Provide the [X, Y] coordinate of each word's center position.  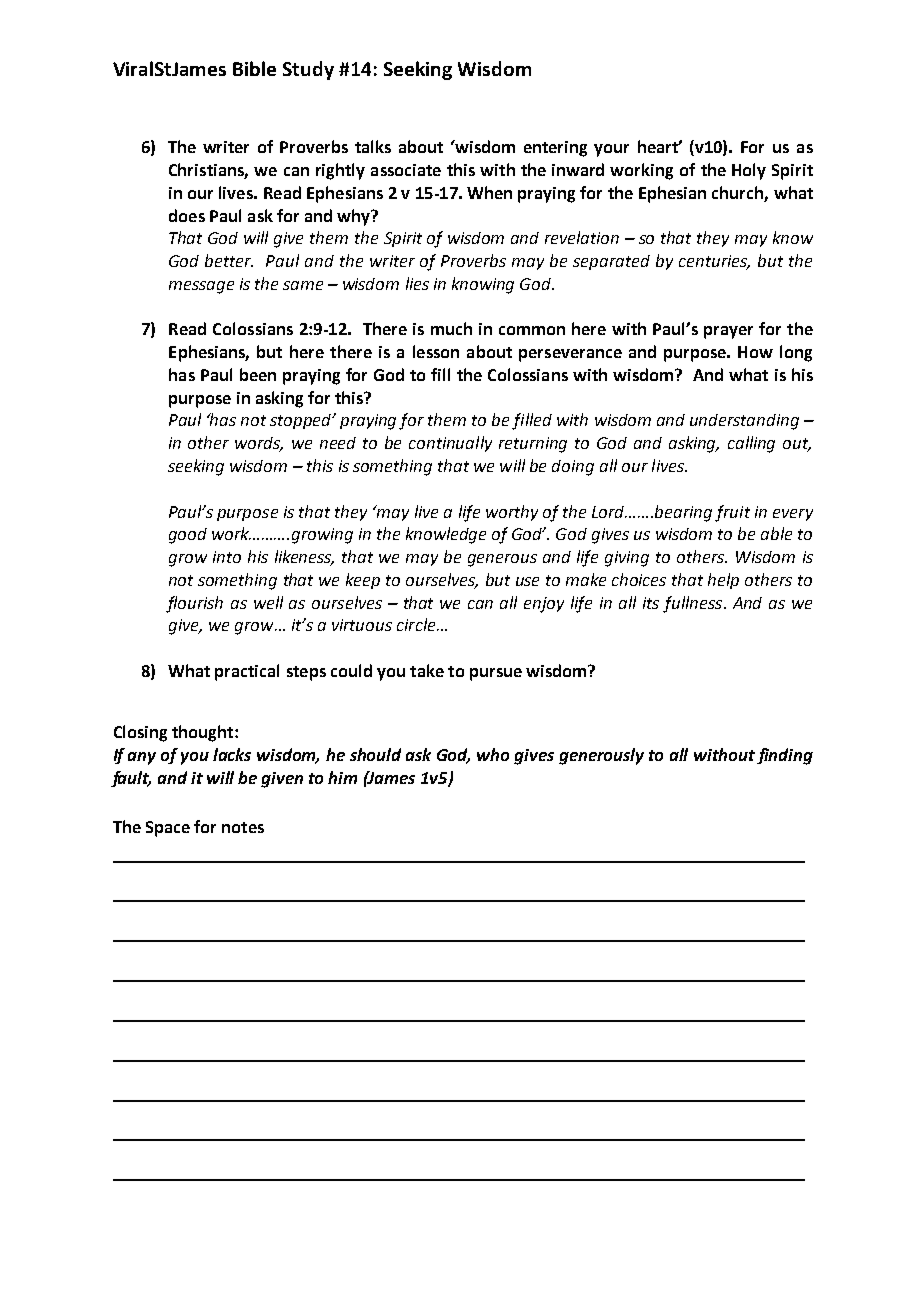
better [229, 260]
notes [243, 827]
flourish [194, 604]
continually [450, 444]
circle [417, 624]
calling [751, 444]
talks [373, 146]
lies [417, 283]
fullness [694, 604]
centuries [714, 262]
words [259, 444]
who [493, 754]
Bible [254, 68]
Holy [749, 171]
